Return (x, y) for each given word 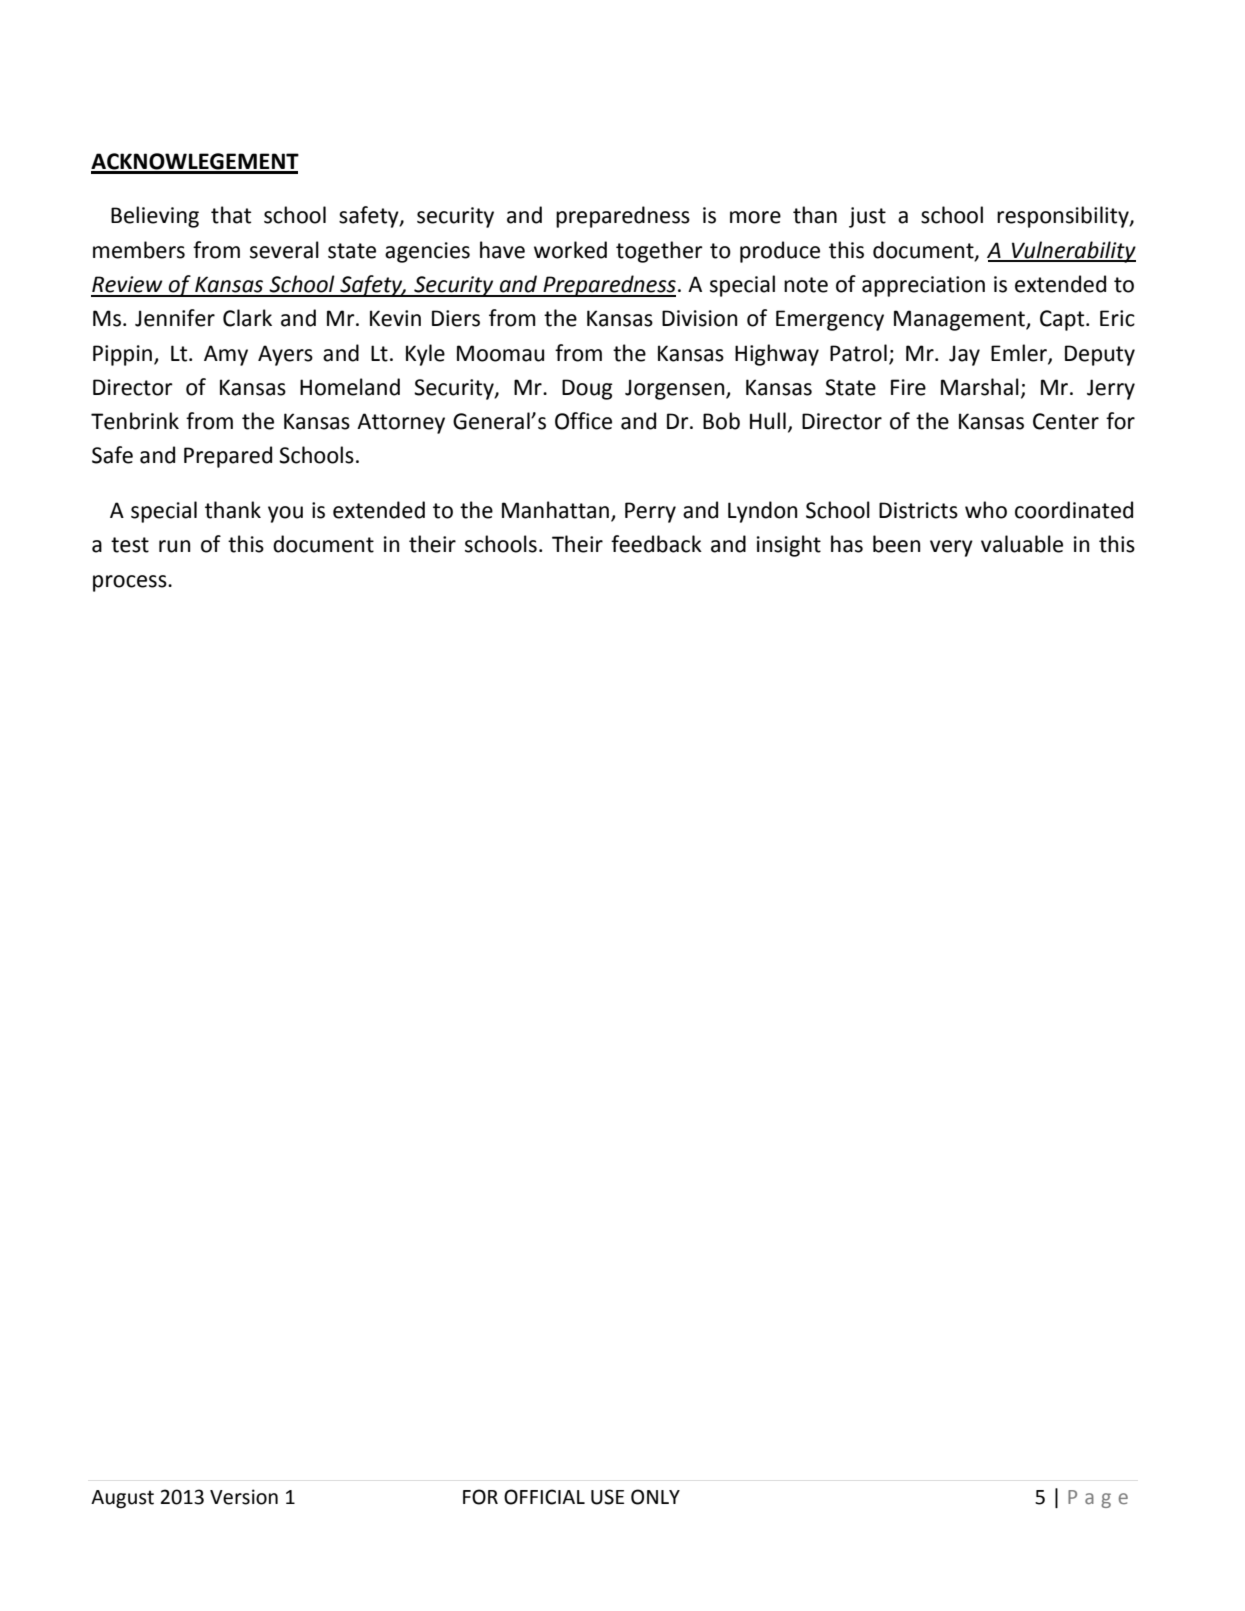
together (659, 252)
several (284, 250)
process (131, 583)
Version (244, 1497)
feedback (656, 544)
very (951, 548)
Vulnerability (1072, 252)
